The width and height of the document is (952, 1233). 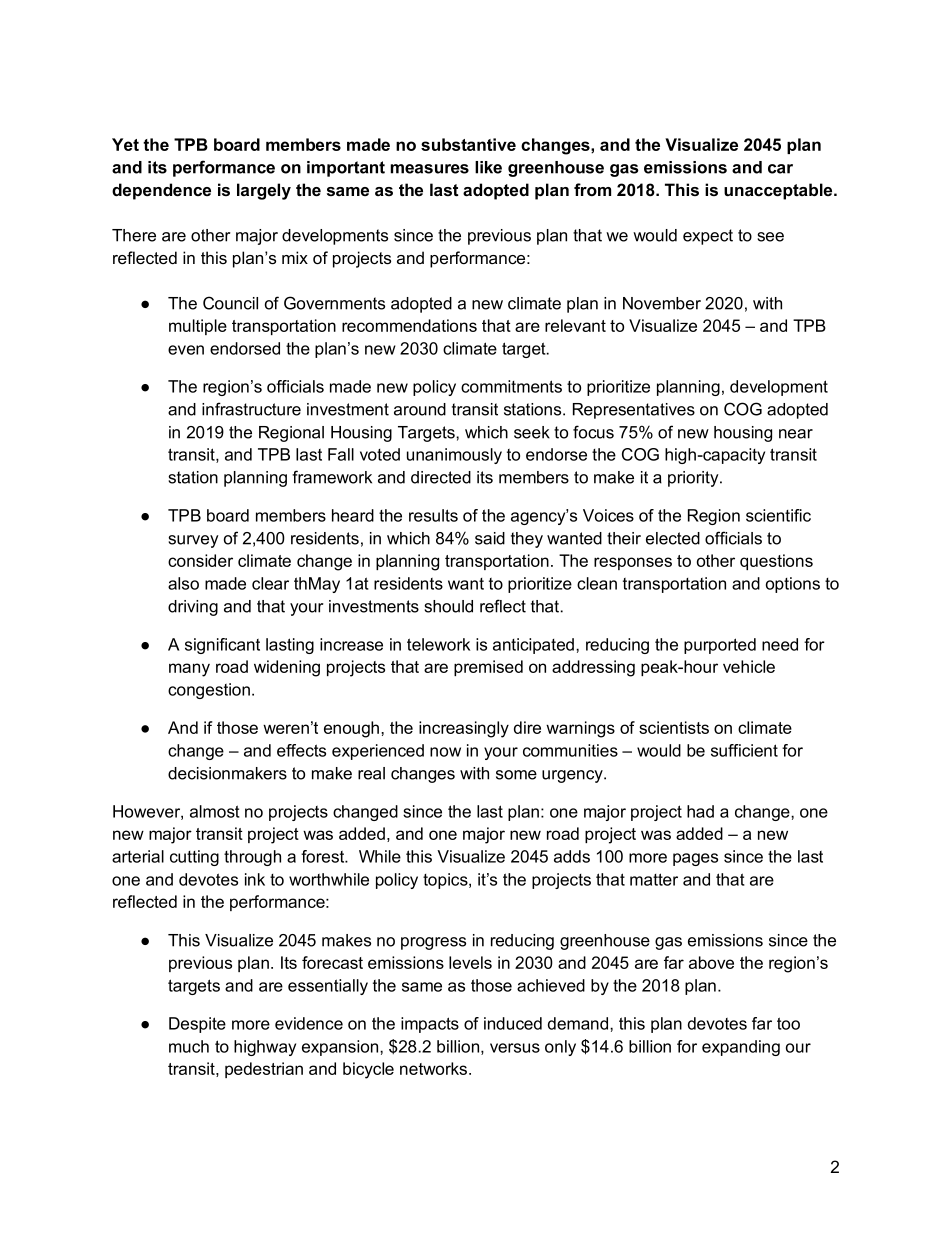 I want to click on sufficient, so click(x=744, y=750).
